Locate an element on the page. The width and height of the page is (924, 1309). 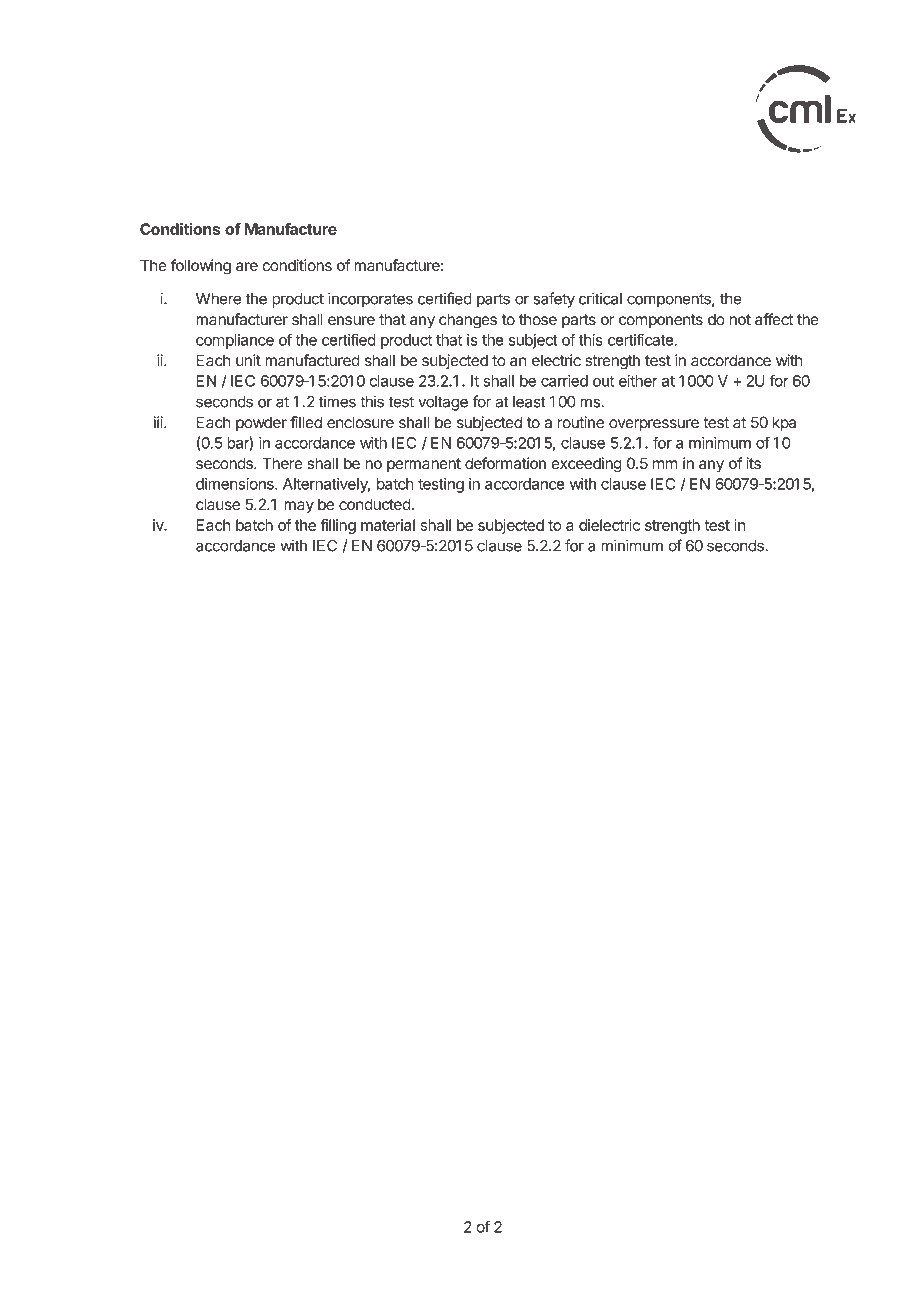
not is located at coordinates (740, 319).
